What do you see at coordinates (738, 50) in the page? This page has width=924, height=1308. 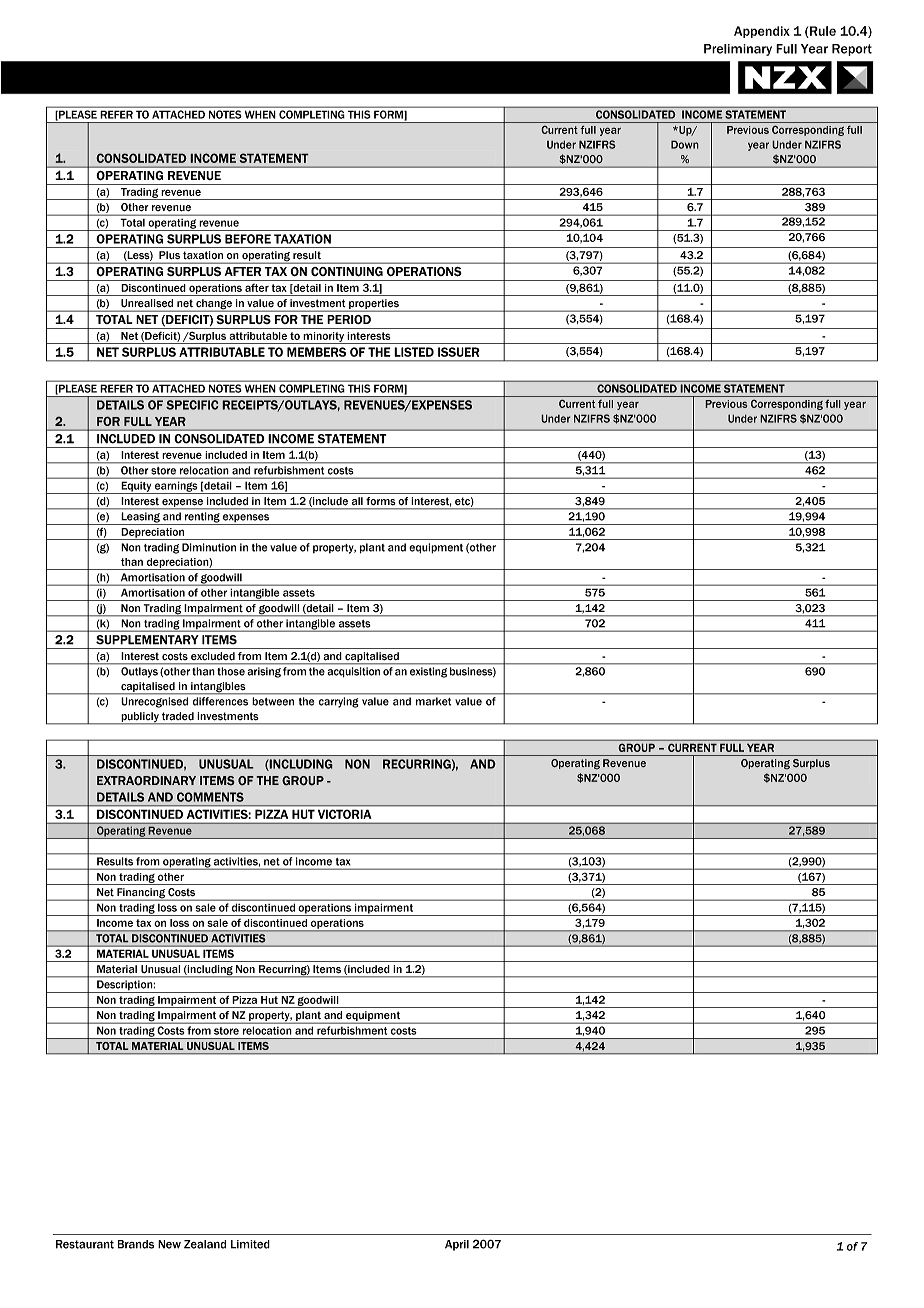 I see `Preliminary` at bounding box center [738, 50].
